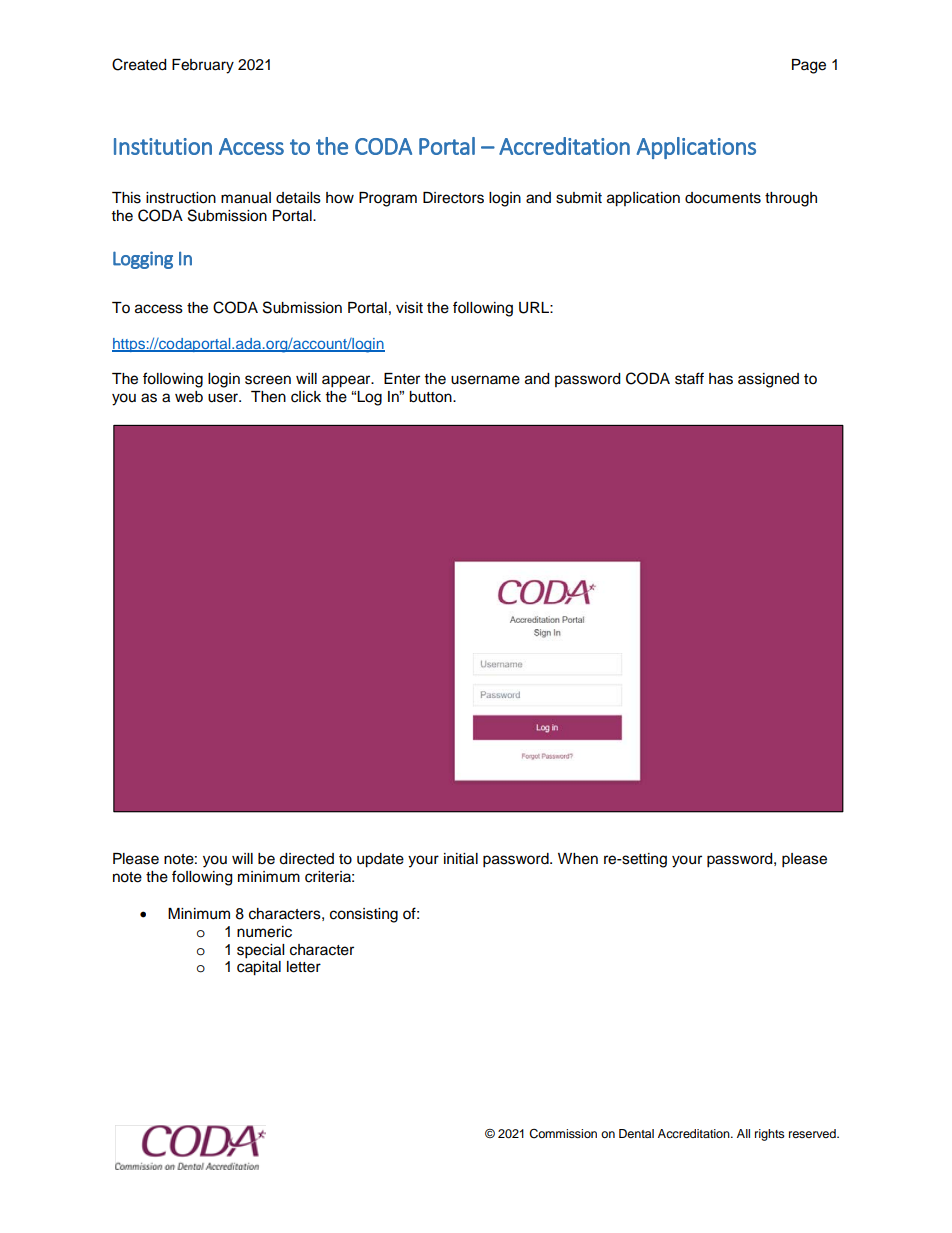  I want to click on Page, so click(809, 66).
